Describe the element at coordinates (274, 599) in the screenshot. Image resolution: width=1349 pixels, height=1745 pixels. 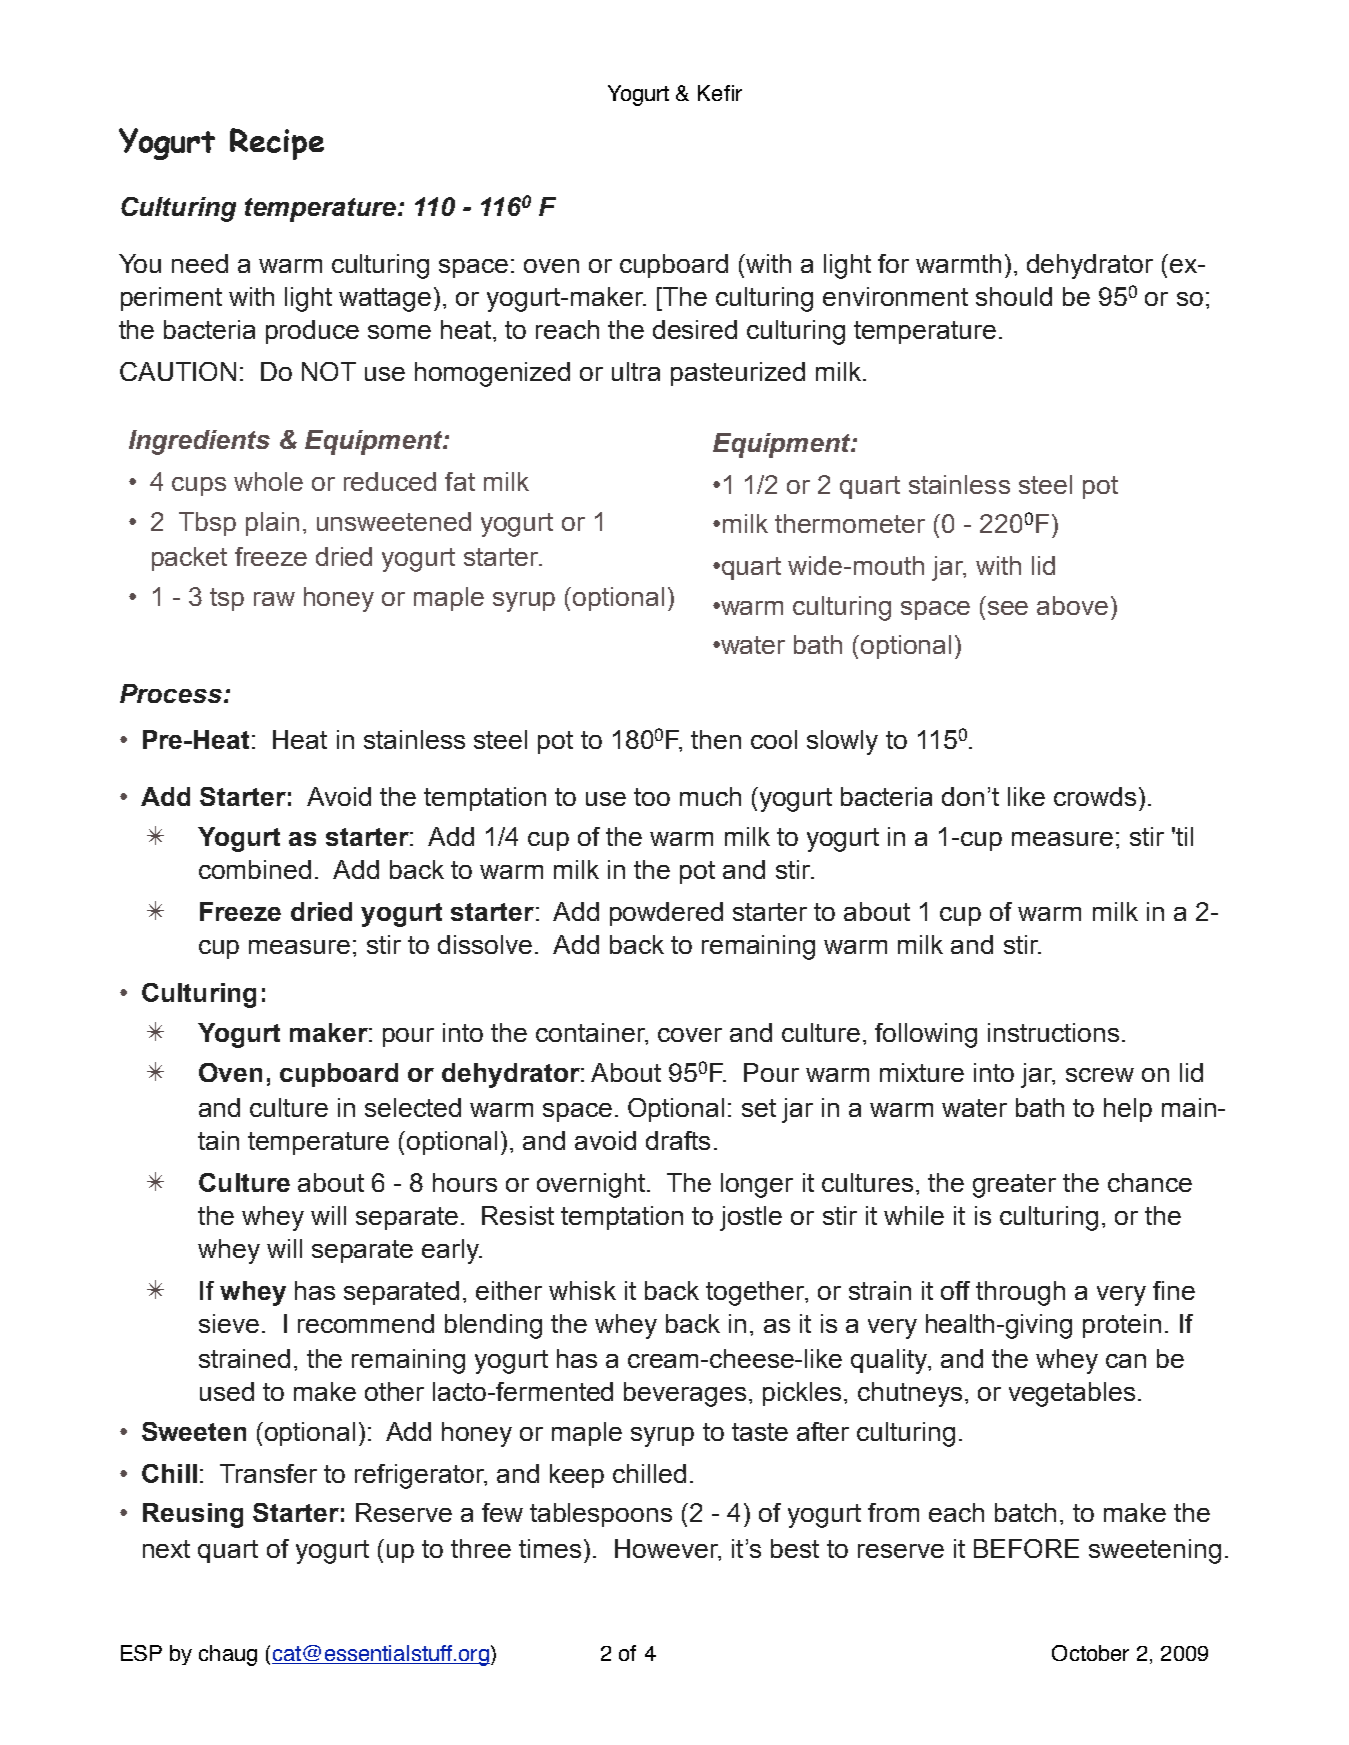
I see `raw` at that location.
